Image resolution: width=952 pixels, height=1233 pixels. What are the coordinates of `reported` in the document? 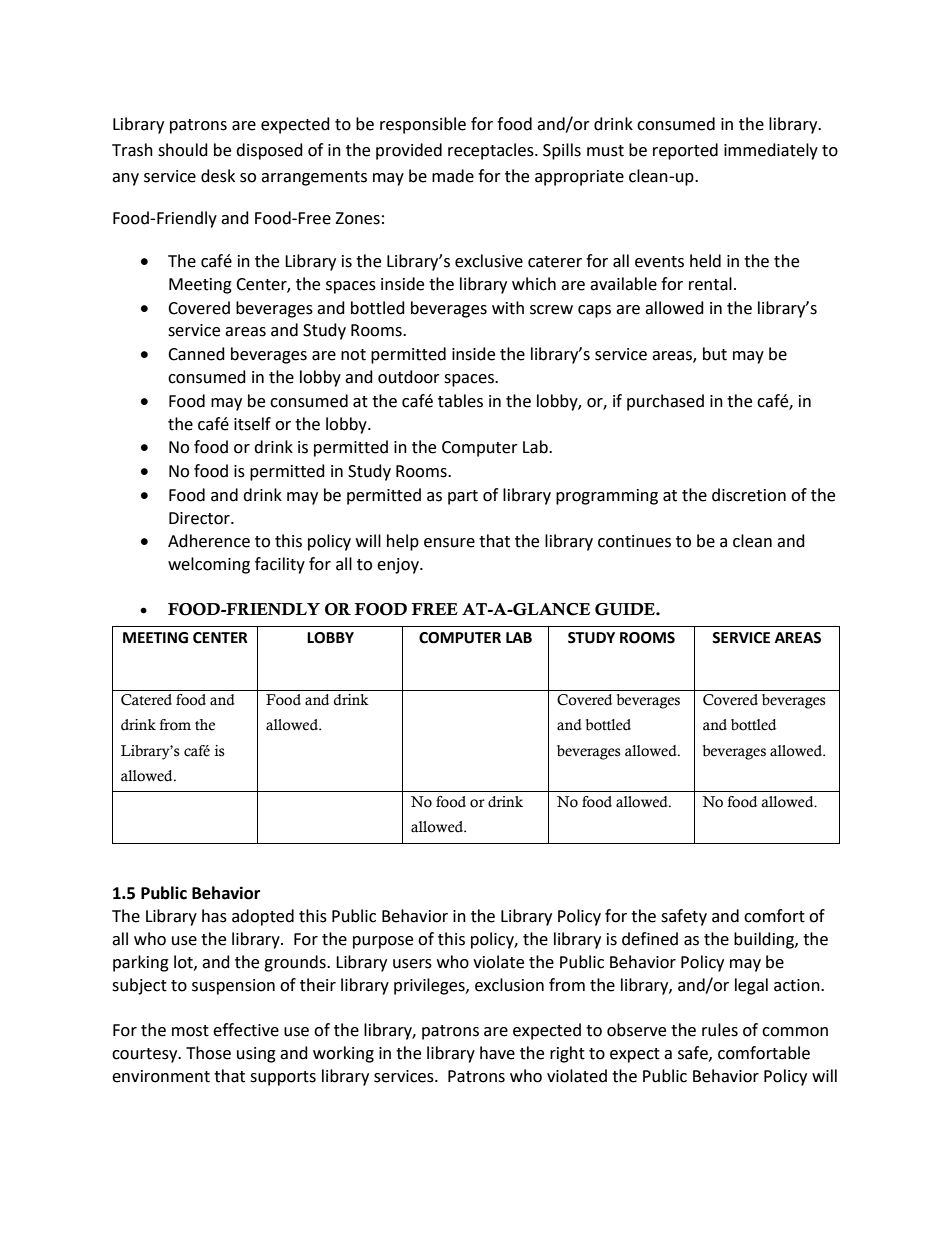 It's located at (685, 151).
